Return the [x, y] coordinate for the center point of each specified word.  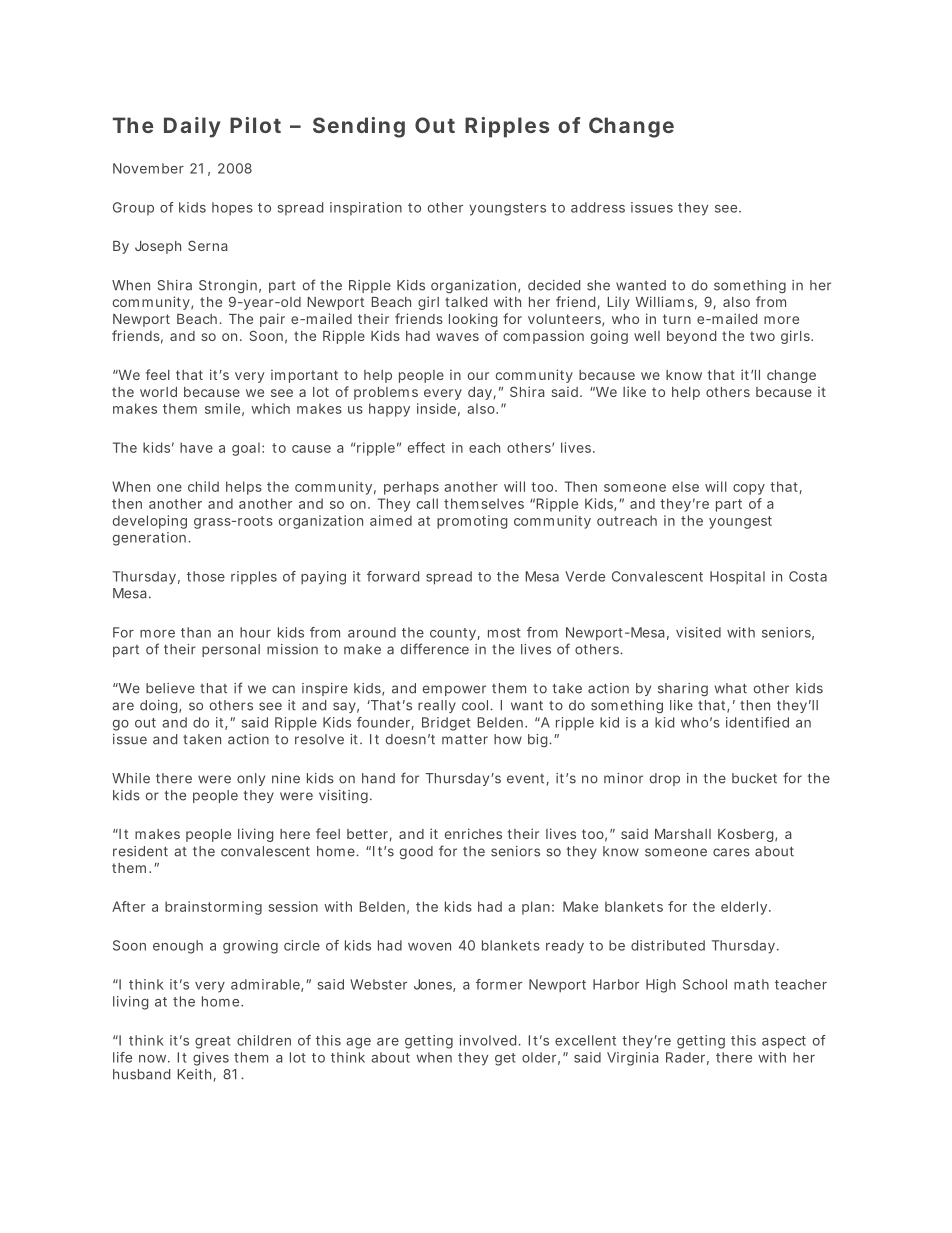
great [213, 1042]
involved [488, 1040]
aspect [784, 1042]
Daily [192, 127]
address [598, 207]
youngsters [507, 209]
